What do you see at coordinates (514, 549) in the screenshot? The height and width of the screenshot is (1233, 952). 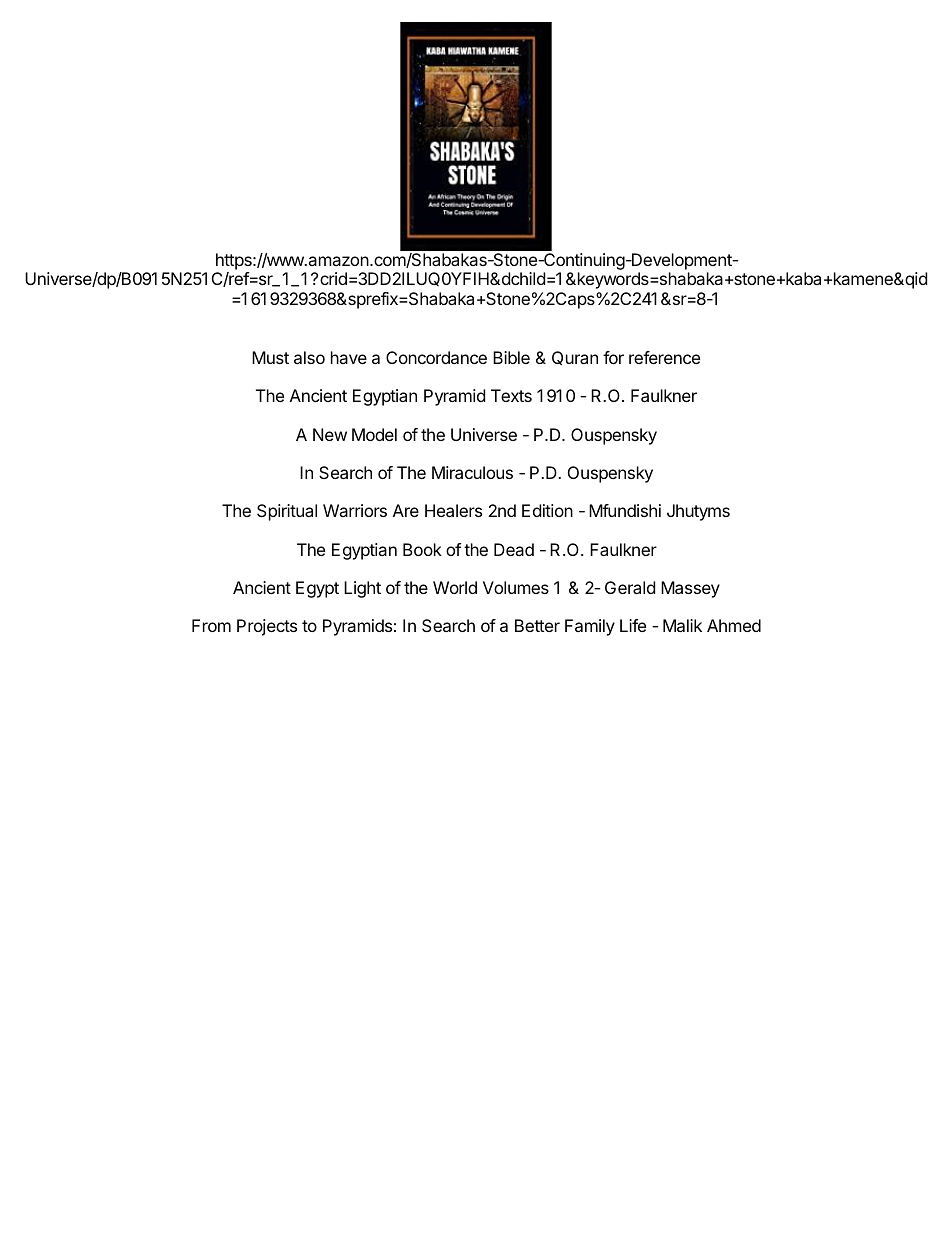 I see `Dead` at bounding box center [514, 549].
